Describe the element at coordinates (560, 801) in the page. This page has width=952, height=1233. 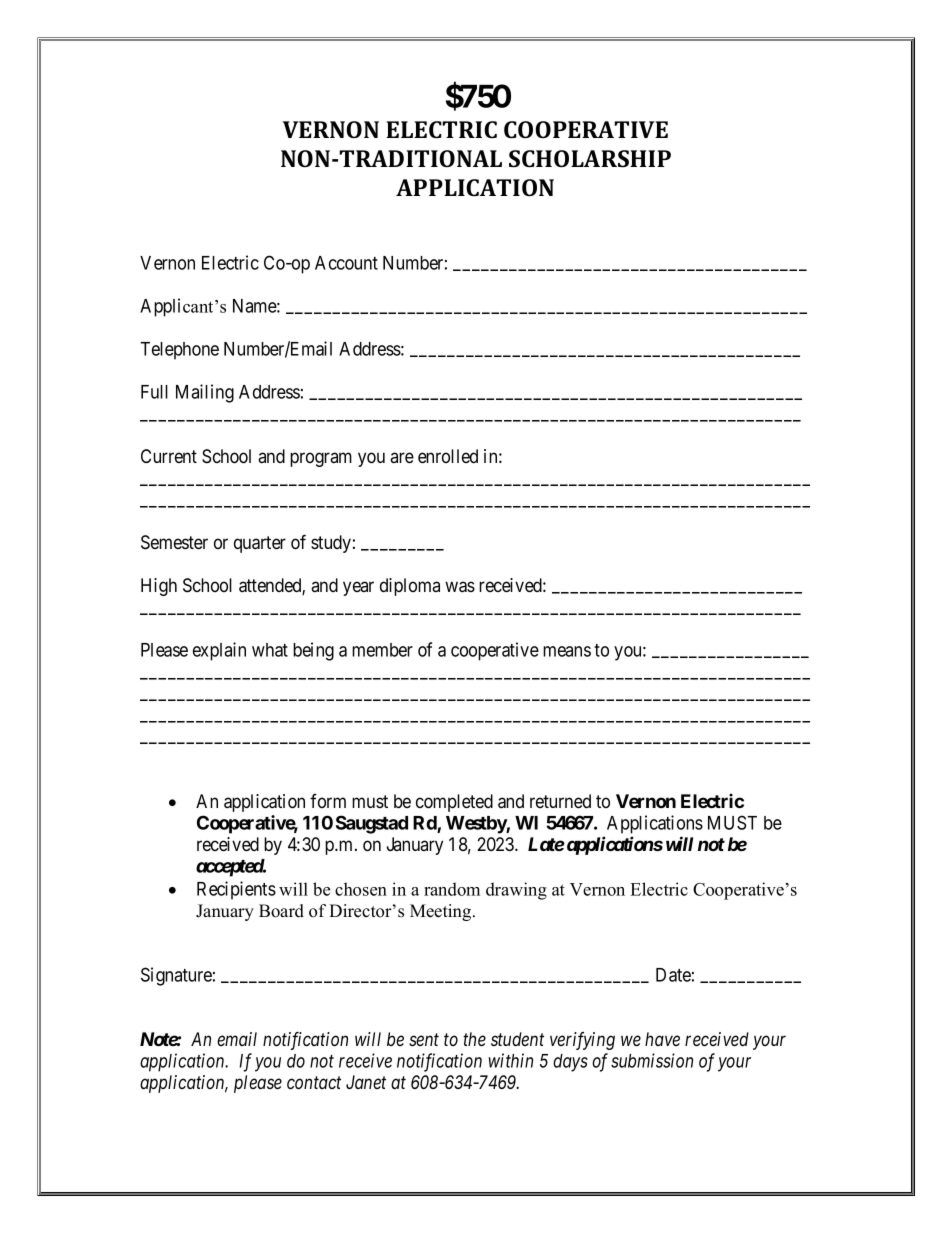
I see `returned` at that location.
